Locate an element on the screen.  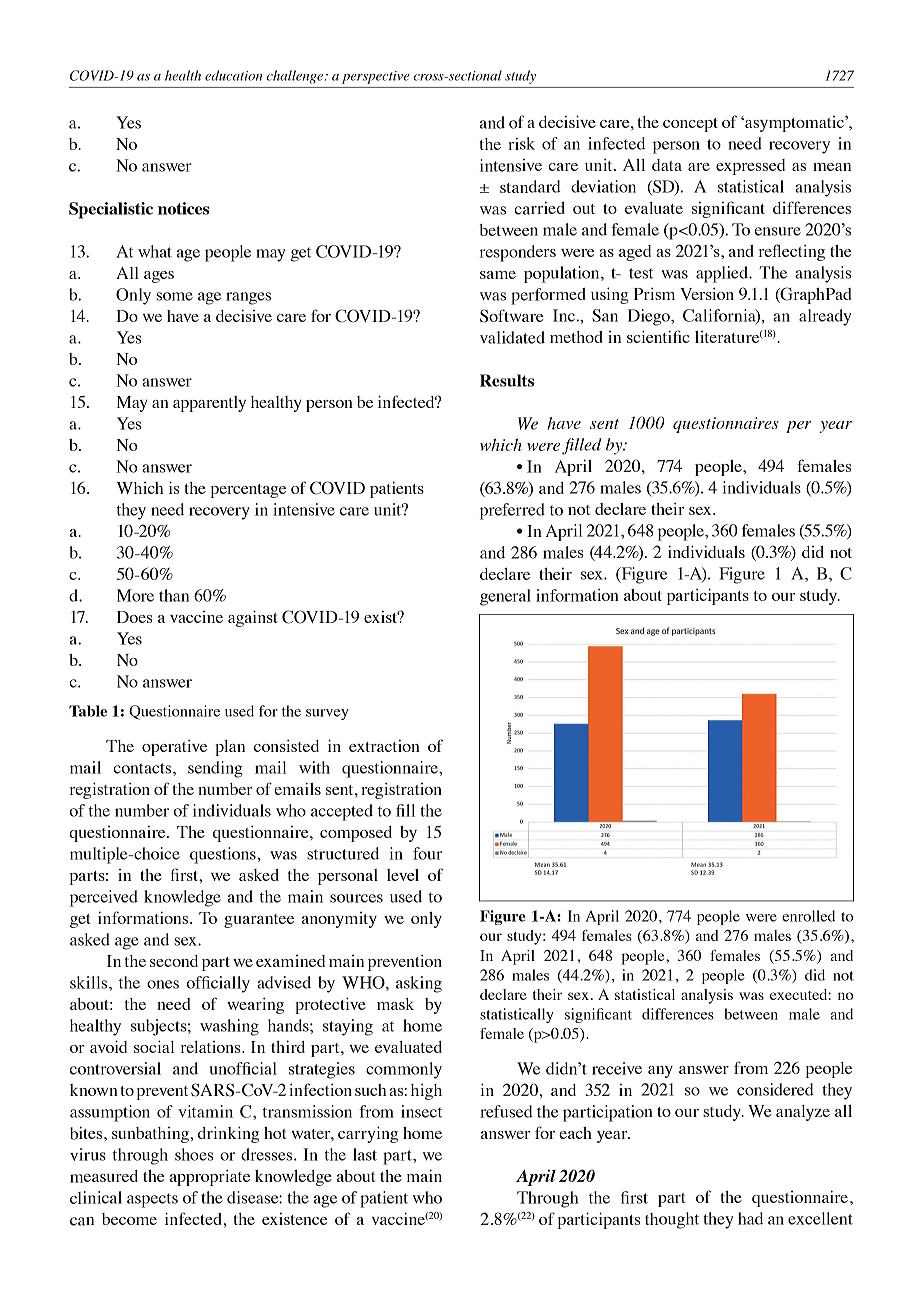
last is located at coordinates (365, 1154).
